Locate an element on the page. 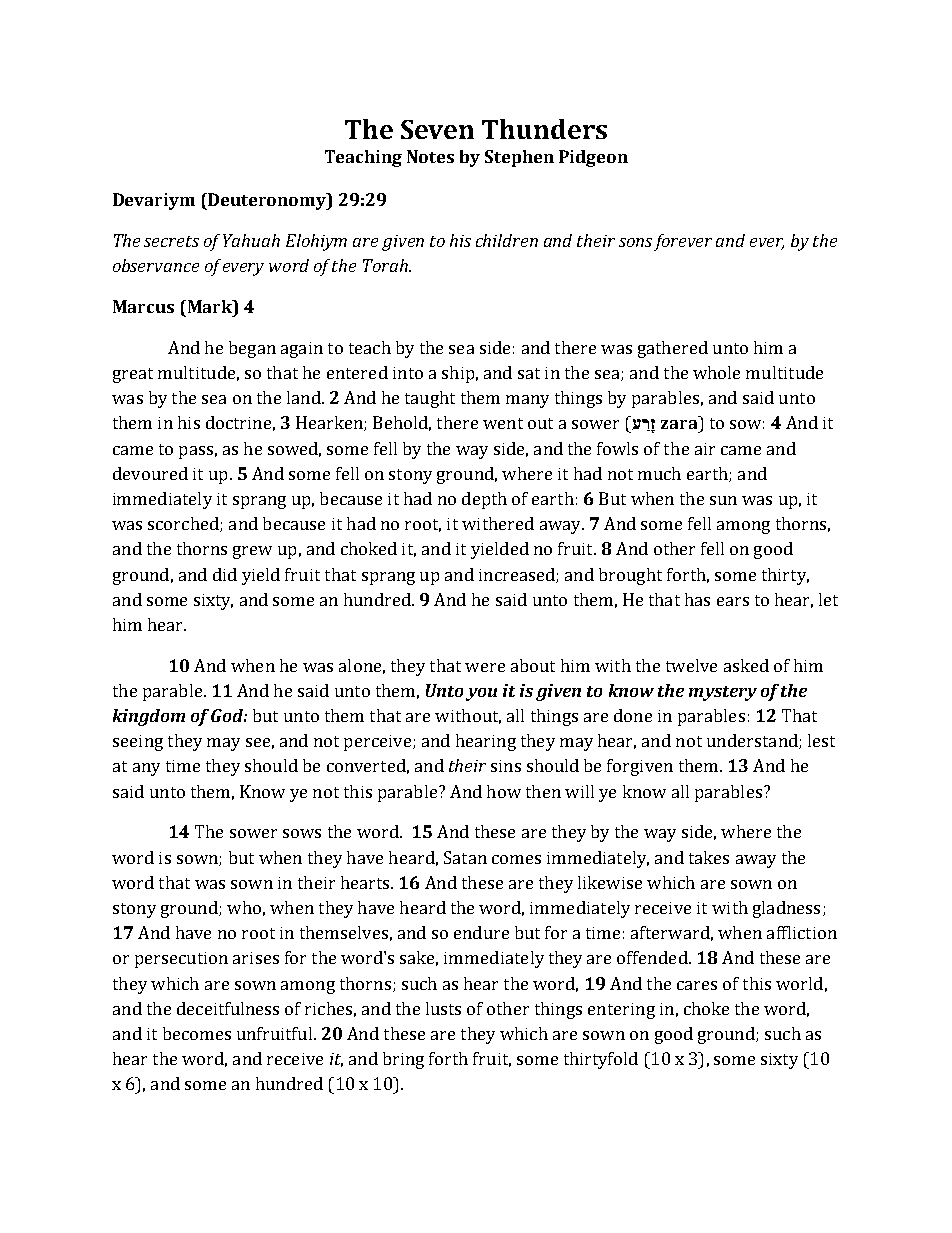 The width and height of the page is (952, 1233). ears is located at coordinates (733, 601).
